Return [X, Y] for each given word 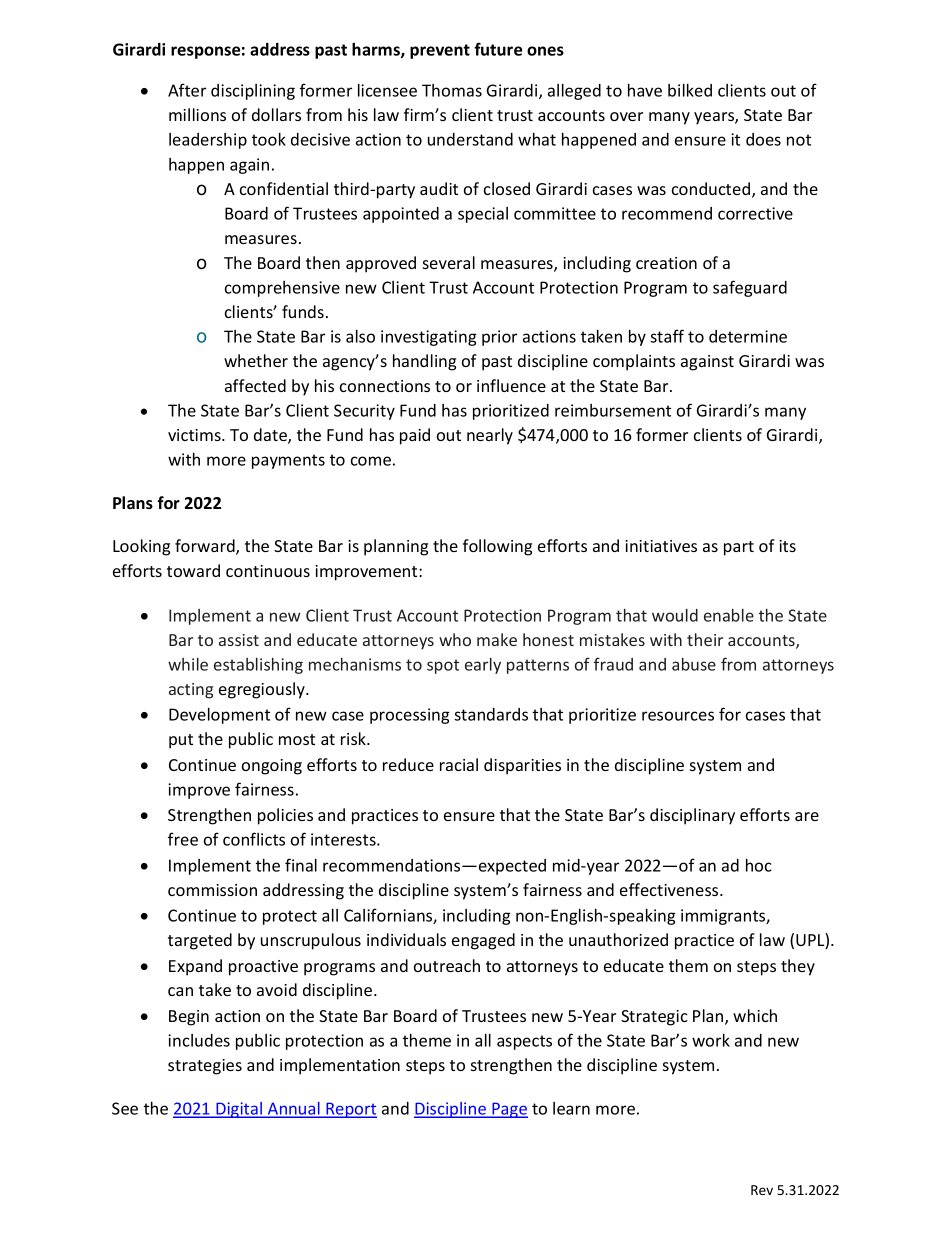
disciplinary [692, 816]
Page [509, 1110]
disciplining [253, 92]
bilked [690, 90]
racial [459, 764]
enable [729, 615]
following [497, 547]
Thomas [452, 90]
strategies [205, 1067]
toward [193, 570]
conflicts [254, 839]
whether [256, 360]
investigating [429, 338]
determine [748, 336]
